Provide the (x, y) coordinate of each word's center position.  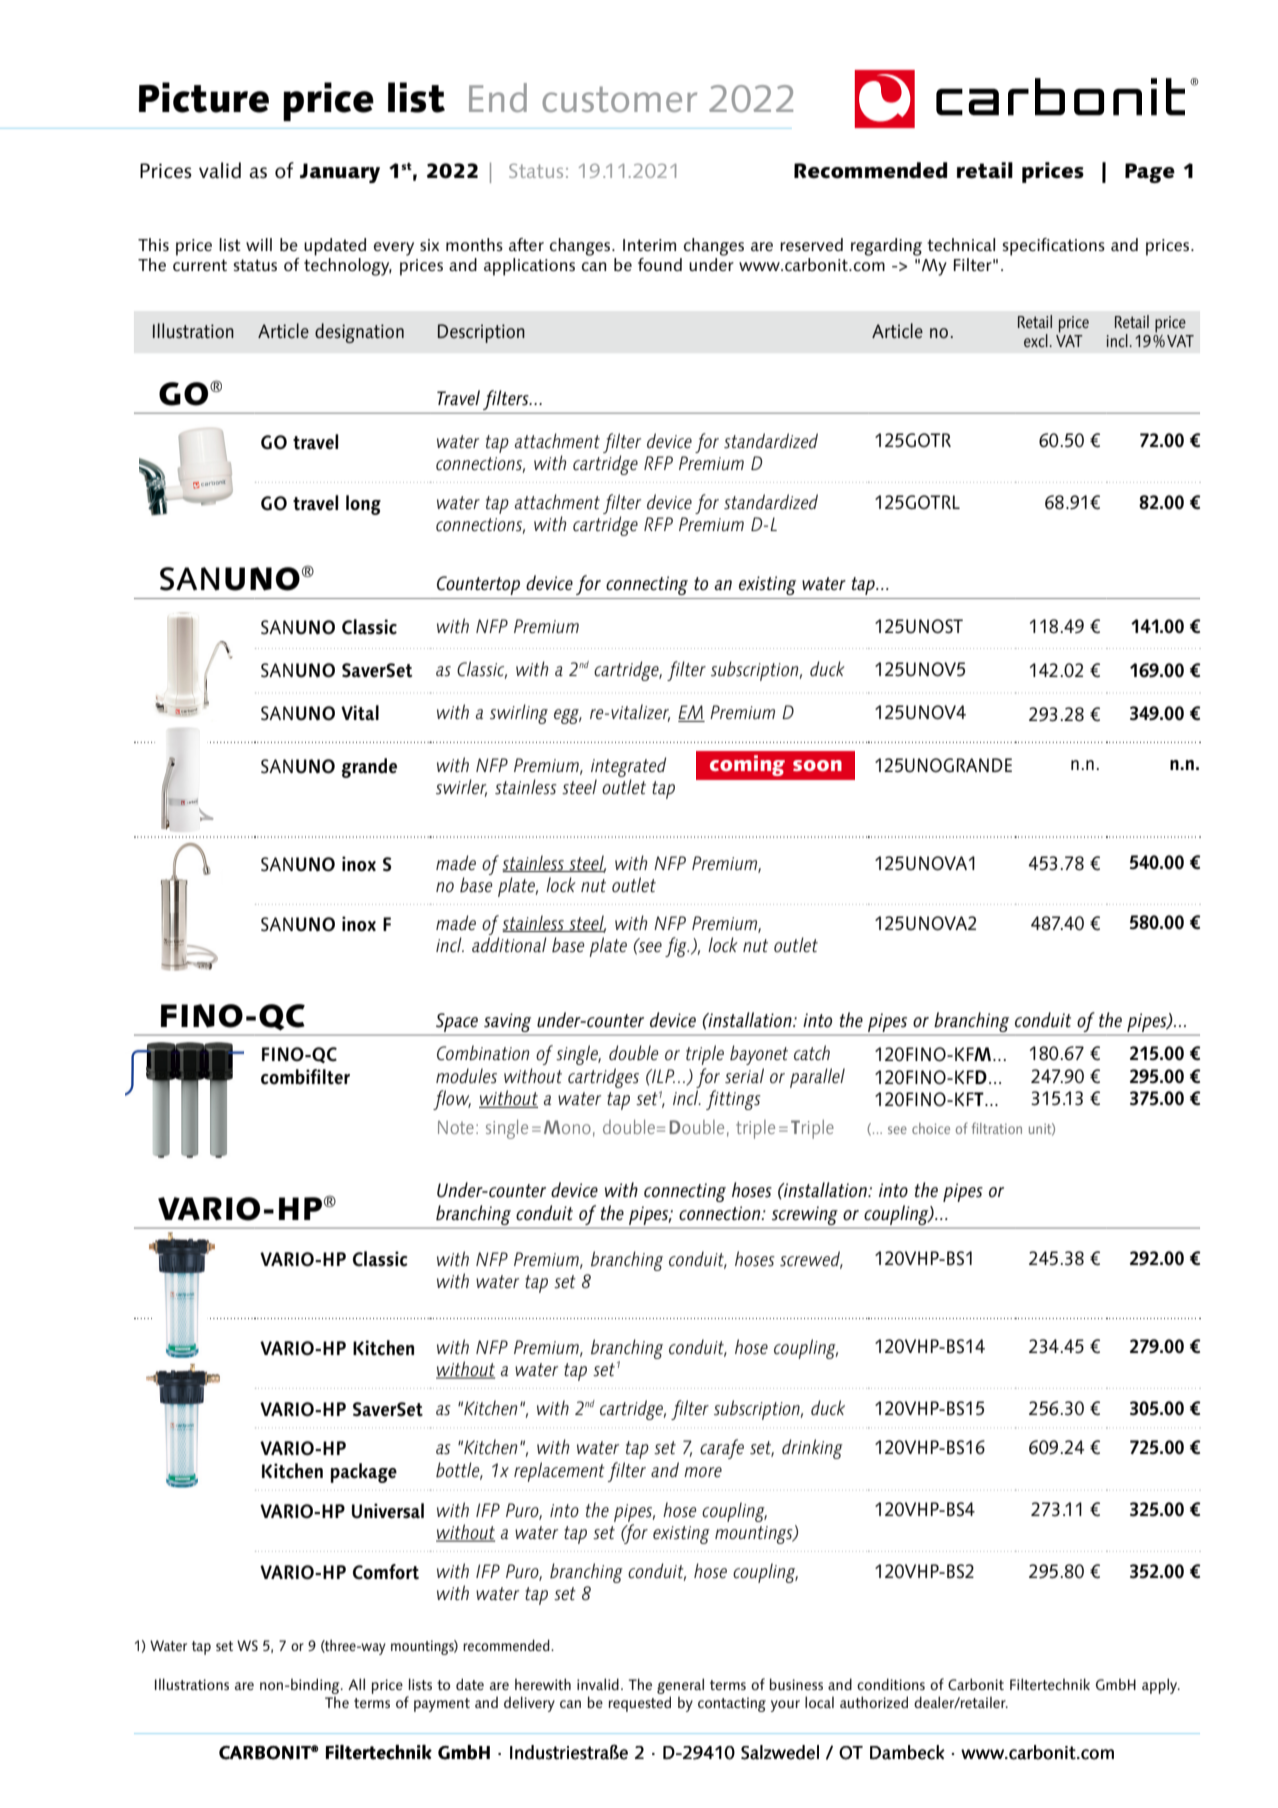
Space (457, 1022)
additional (509, 944)
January (340, 173)
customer (619, 99)
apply (1161, 1686)
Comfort (386, 1572)
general (680, 1687)
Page (1150, 173)
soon (817, 765)
